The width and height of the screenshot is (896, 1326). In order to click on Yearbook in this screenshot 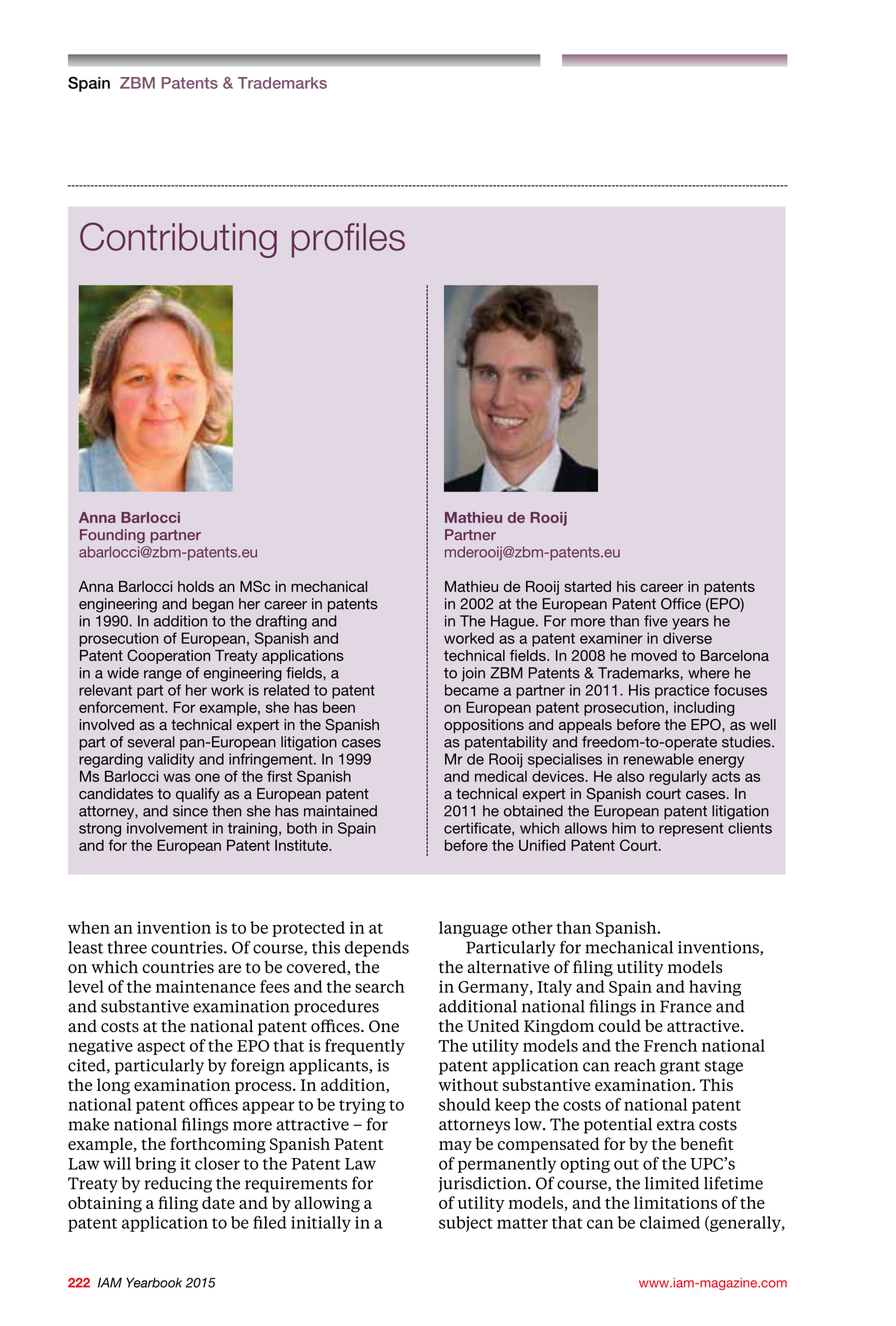, I will do `click(154, 1282)`.
